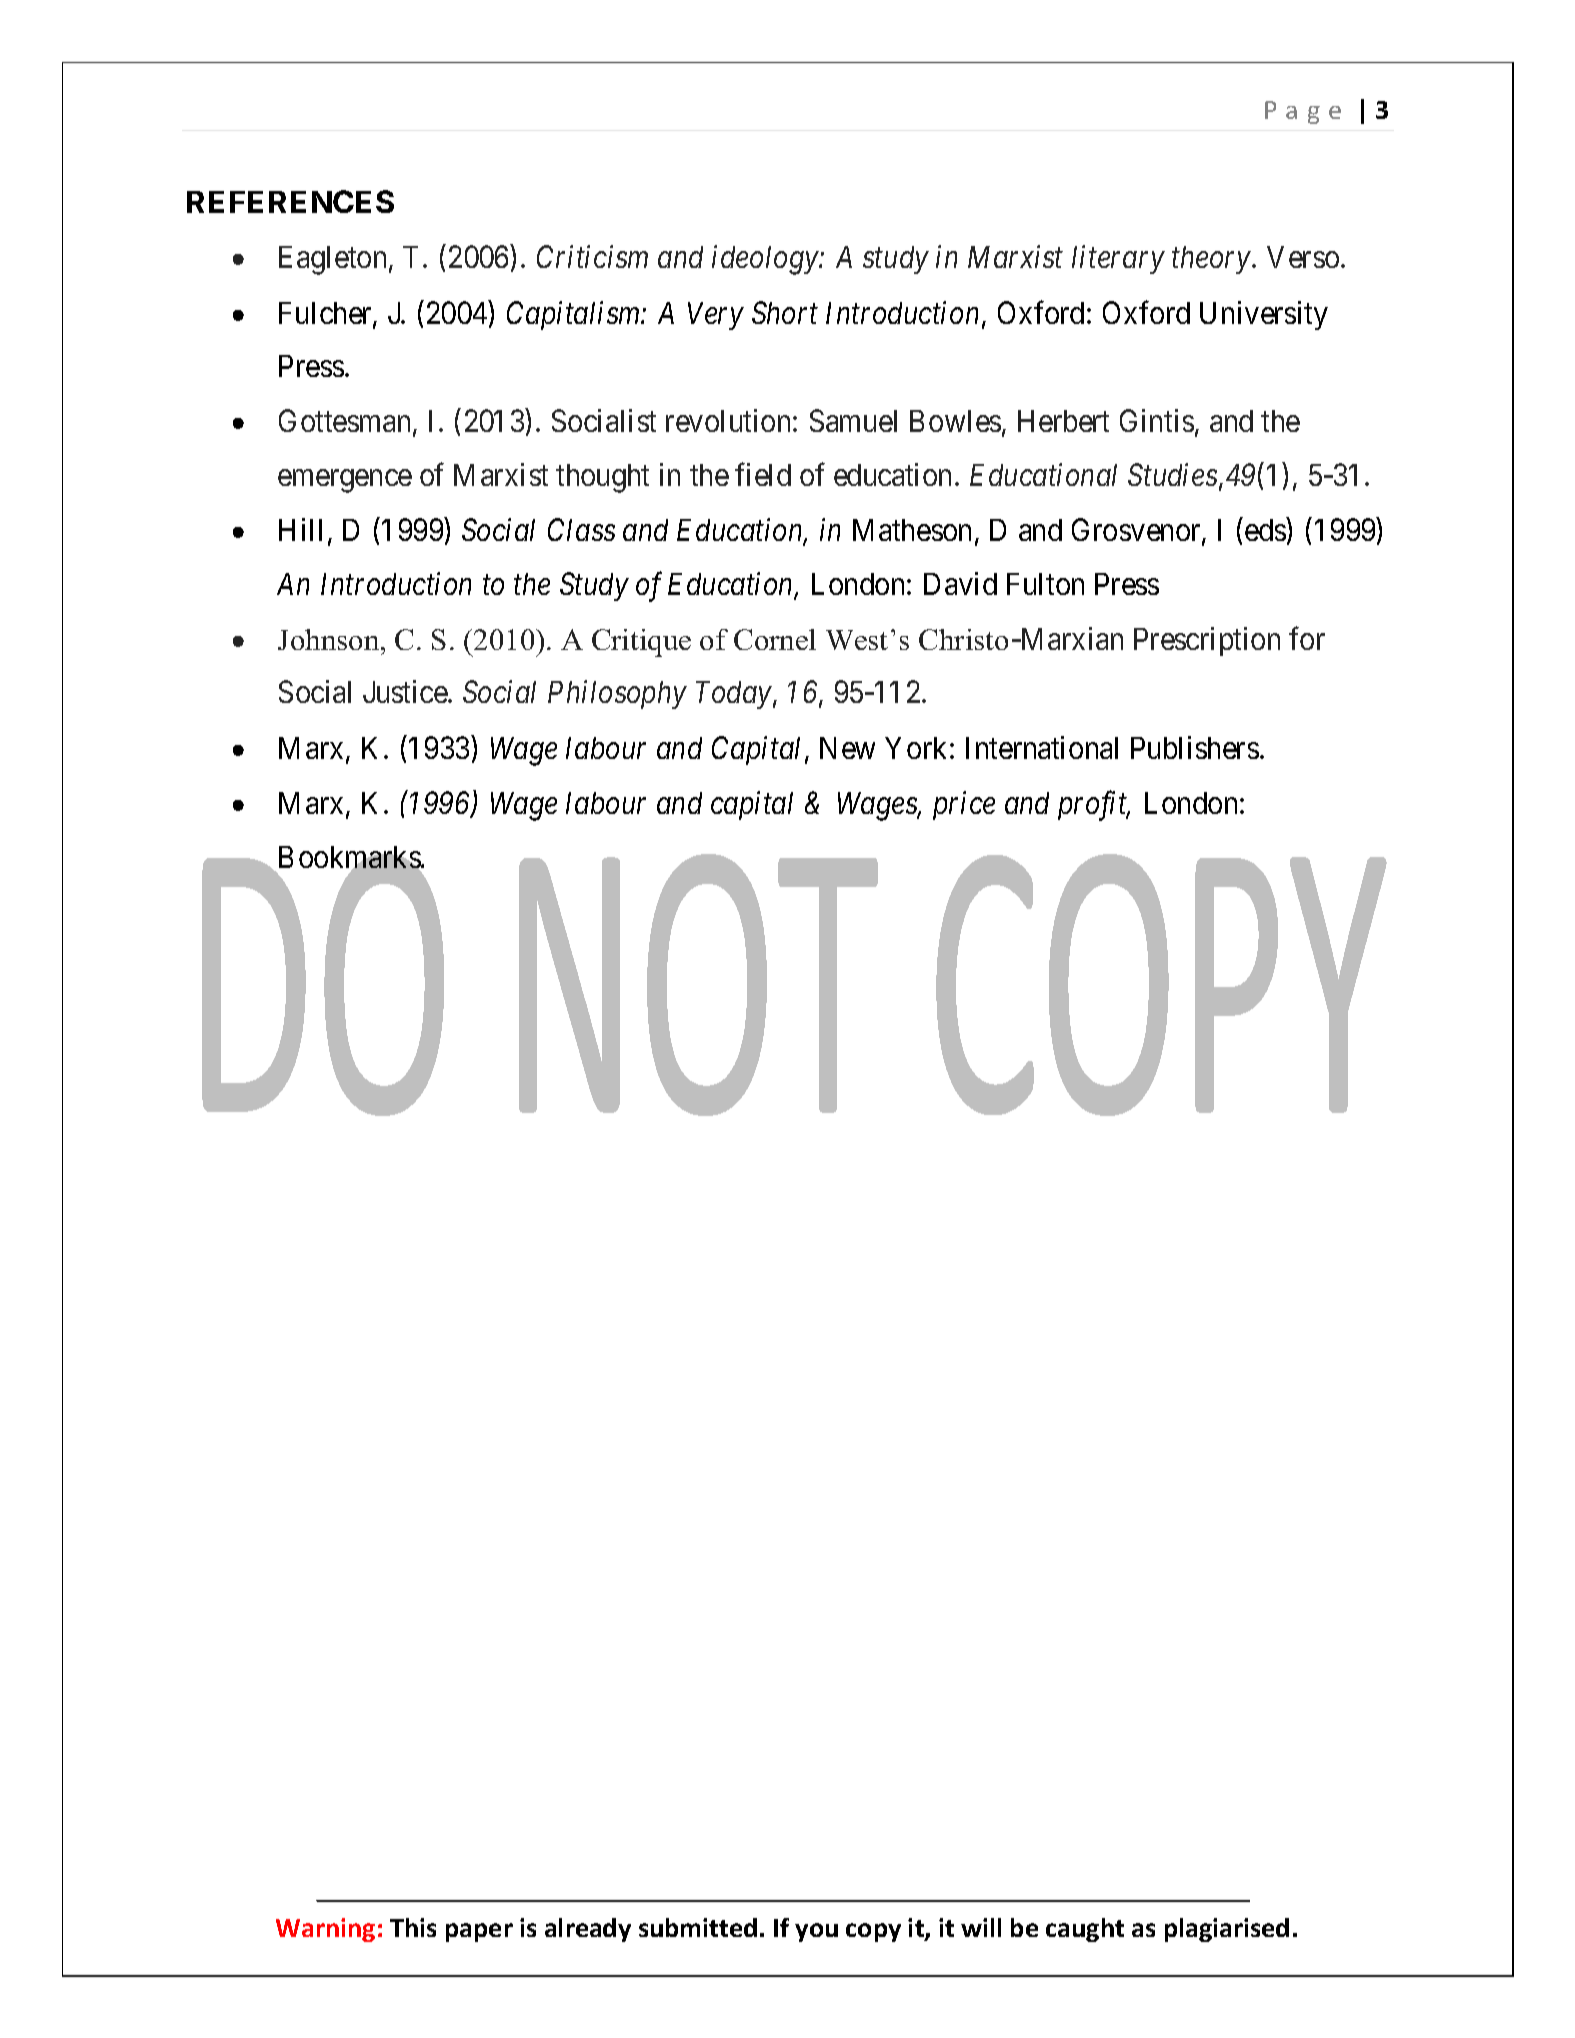 The width and height of the screenshot is (1575, 2038). Describe the element at coordinates (413, 1927) in the screenshot. I see `This` at that location.
